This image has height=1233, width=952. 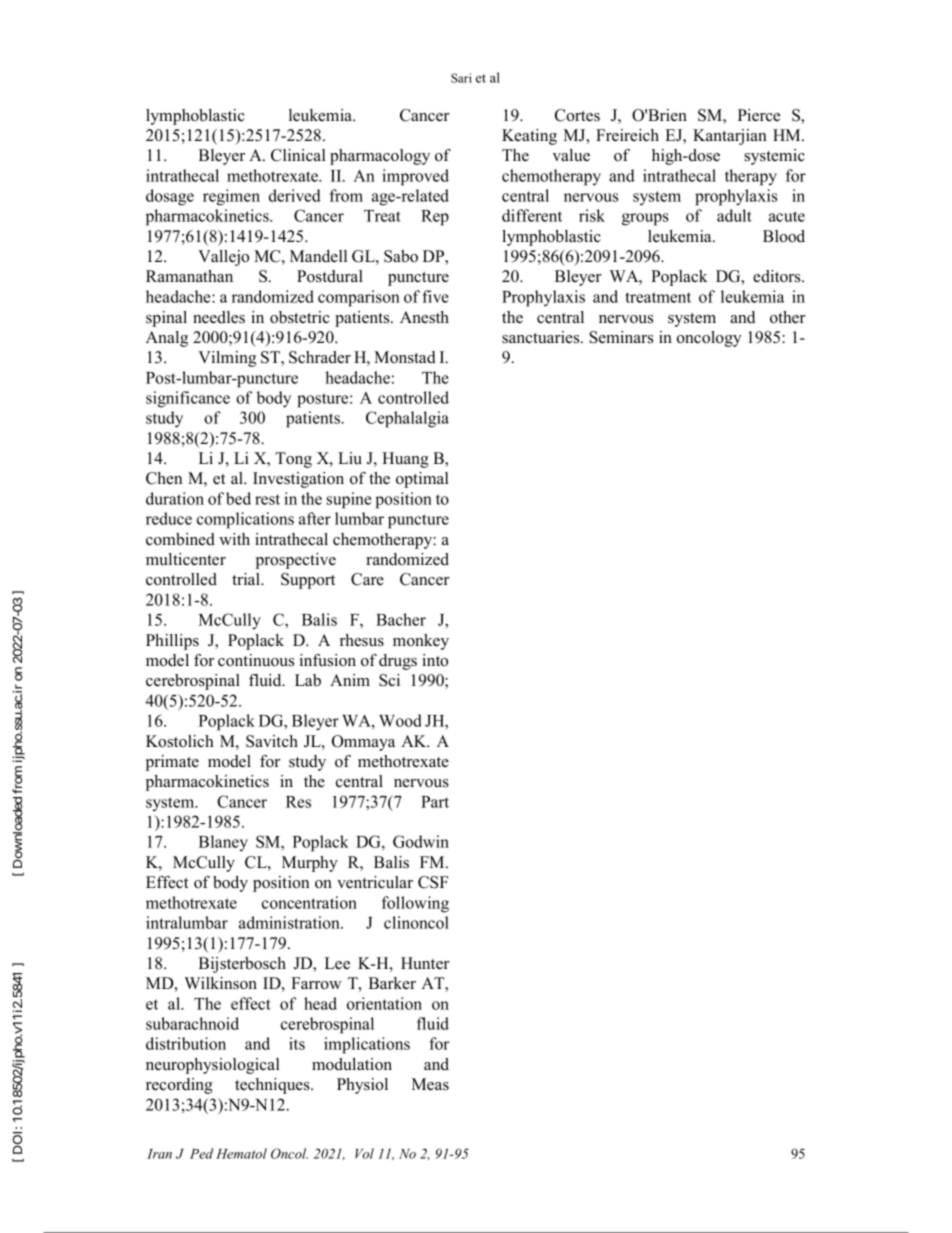 I want to click on primate, so click(x=172, y=763).
